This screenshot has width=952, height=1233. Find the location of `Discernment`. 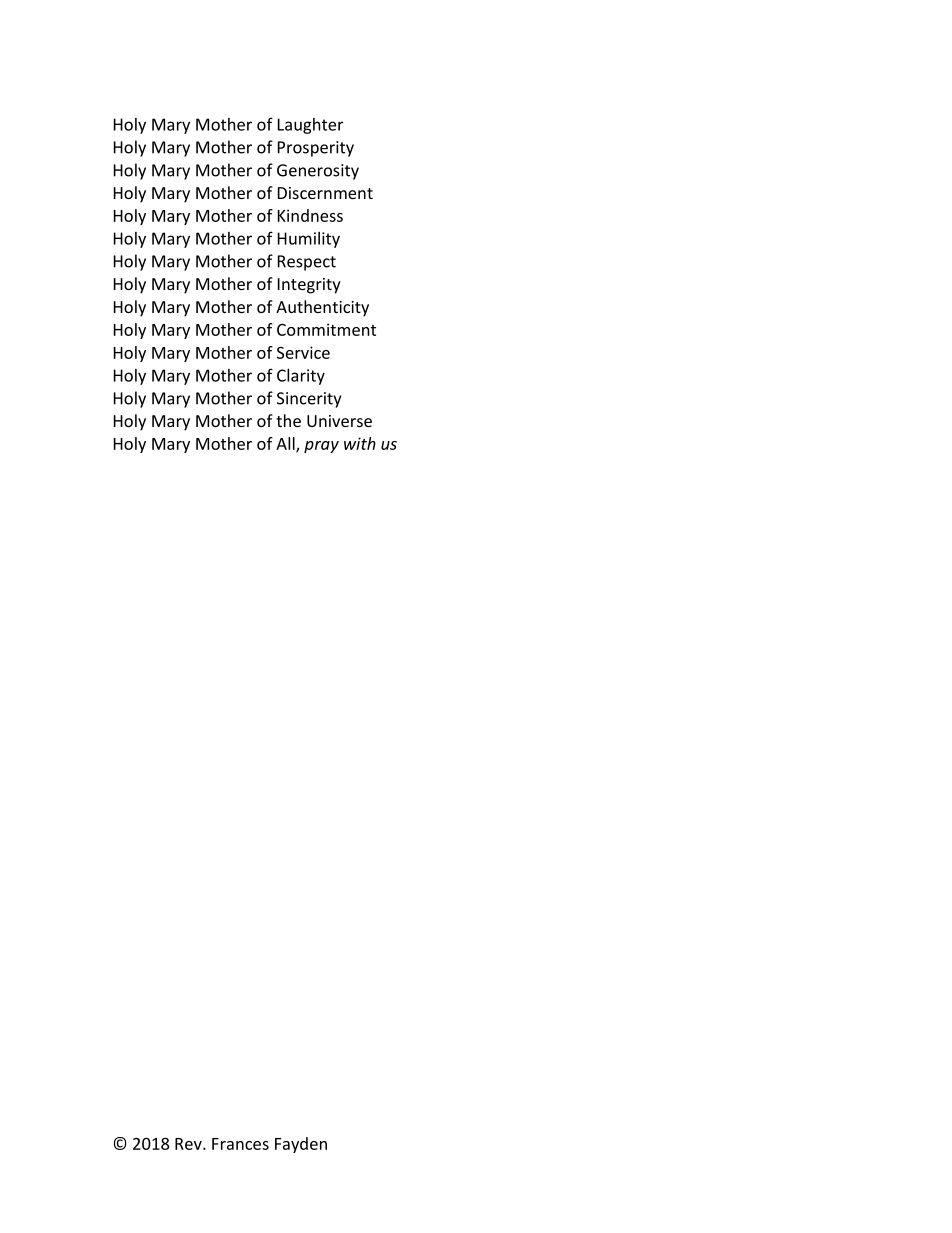

Discernment is located at coordinates (325, 193).
